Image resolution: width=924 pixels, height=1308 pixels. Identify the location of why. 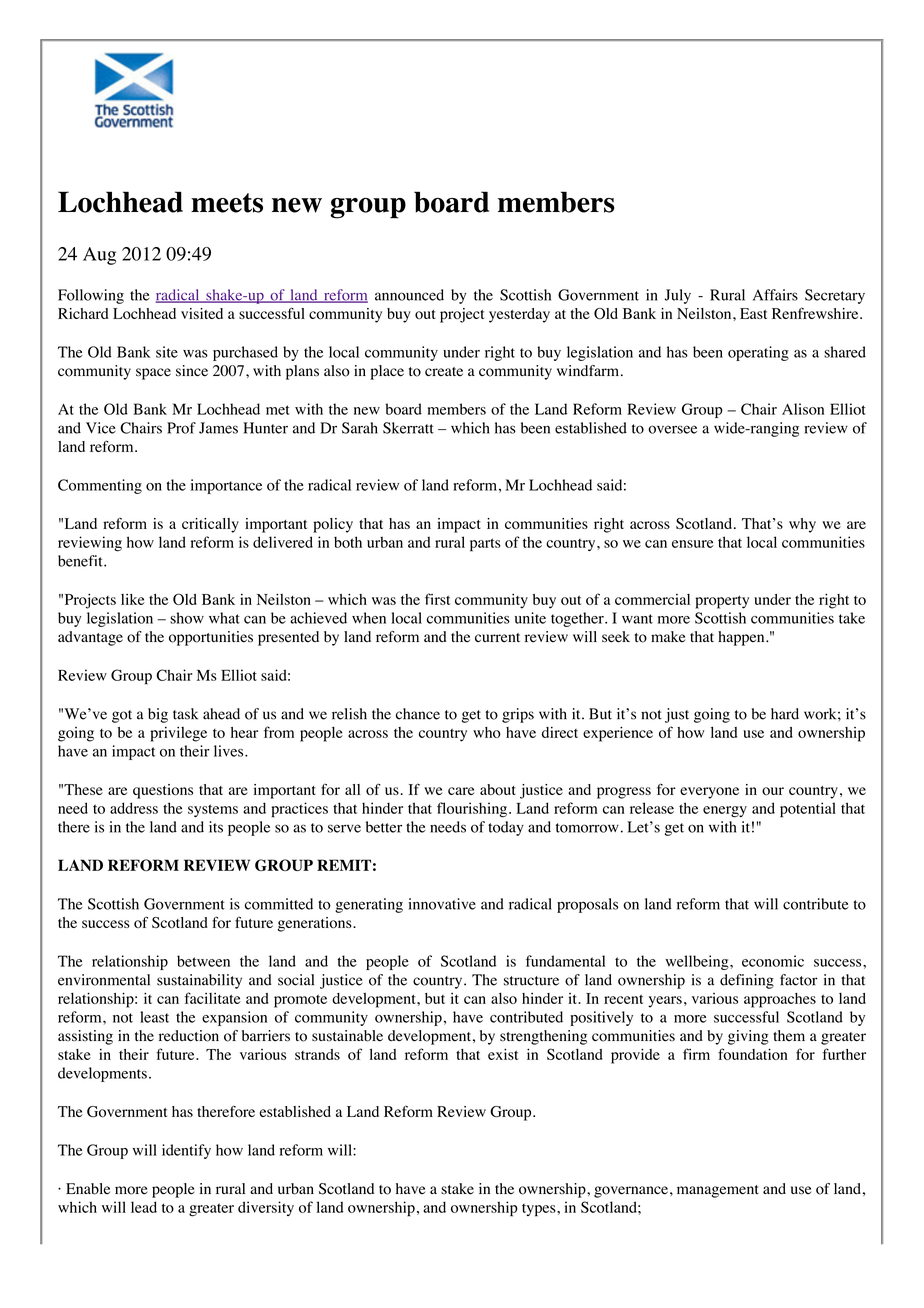
(802, 525).
